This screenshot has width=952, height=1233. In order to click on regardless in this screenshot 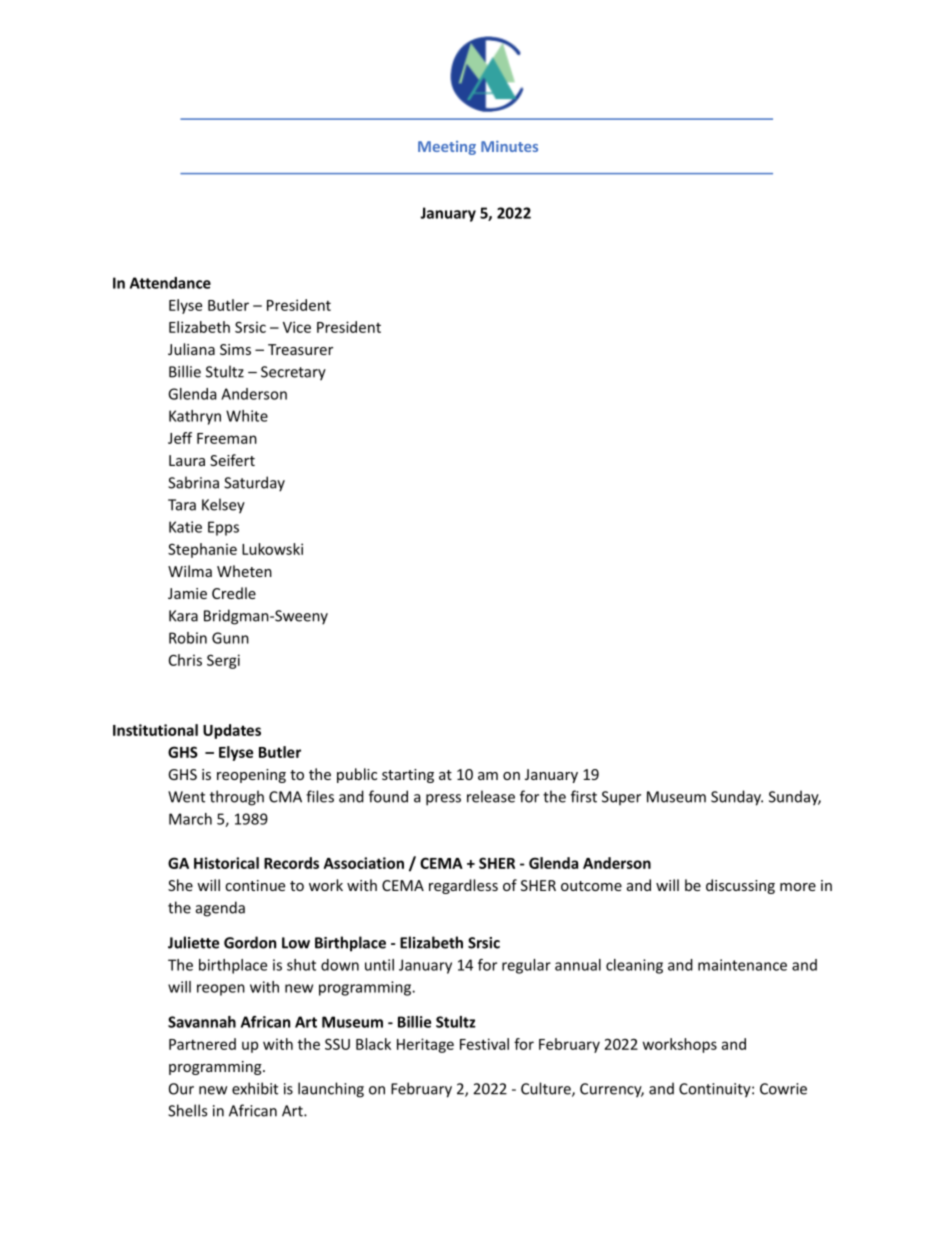, I will do `click(463, 886)`.
